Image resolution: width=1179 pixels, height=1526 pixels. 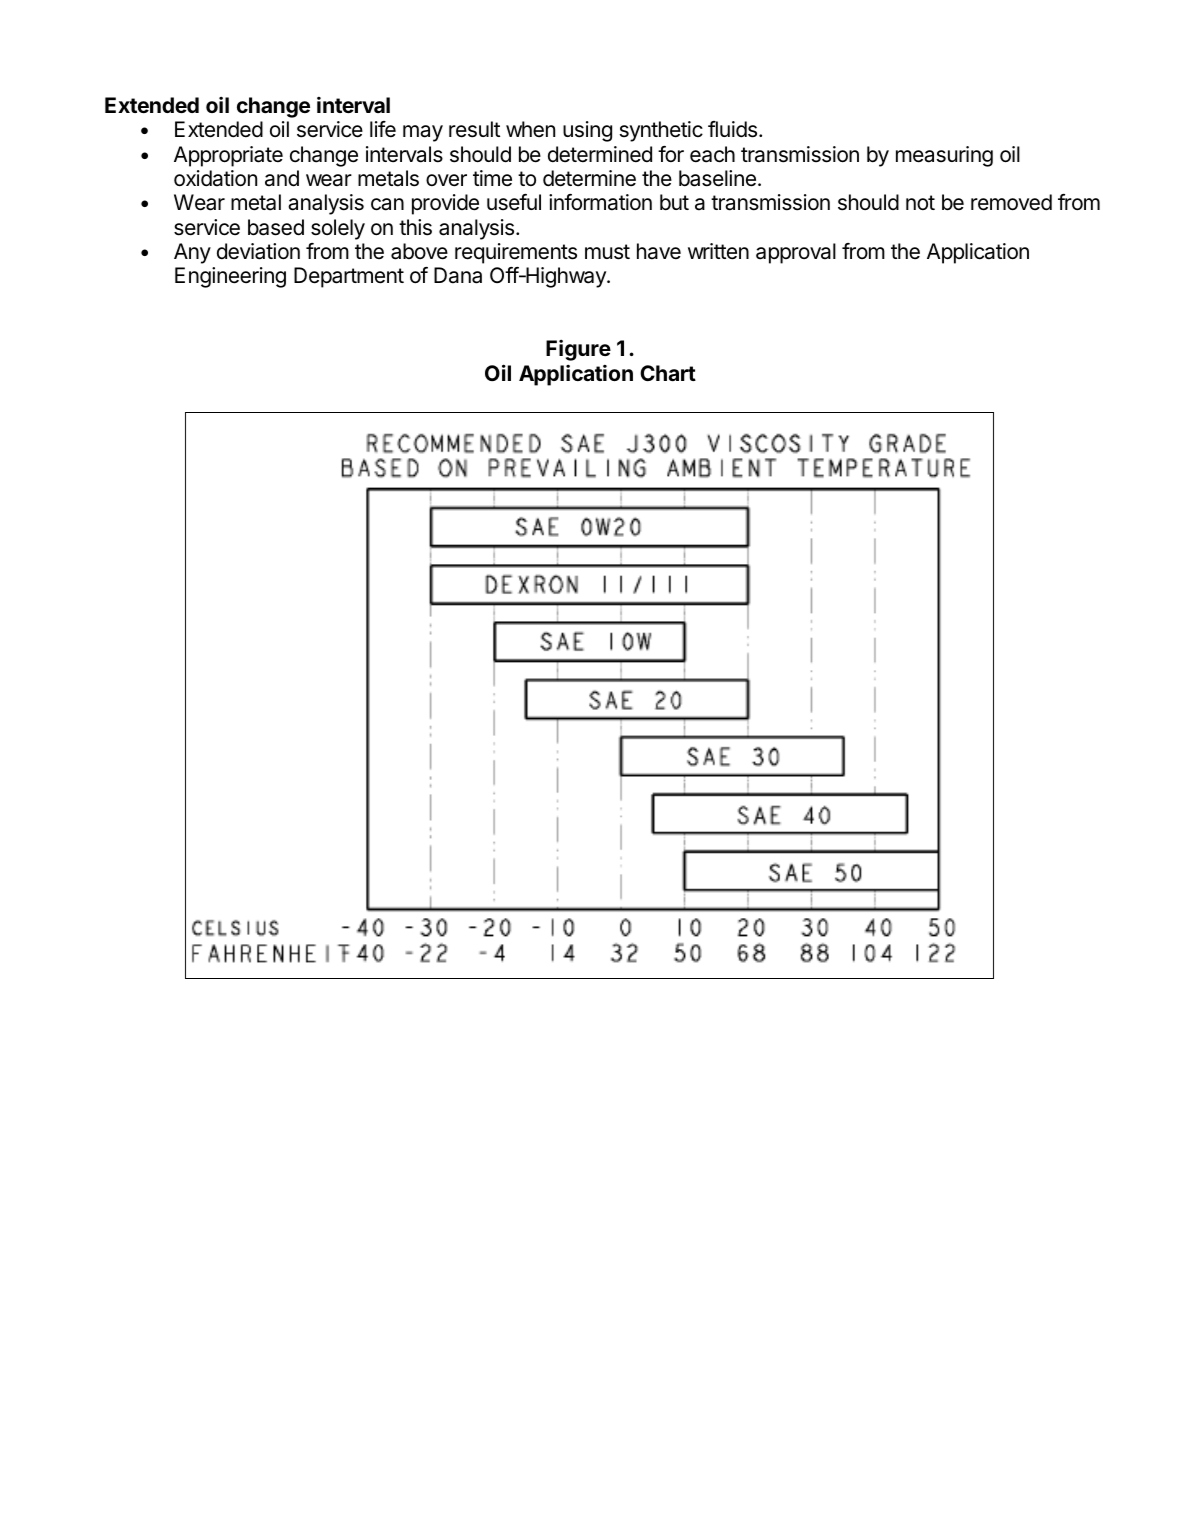 I want to click on measuring, so click(x=944, y=156).
